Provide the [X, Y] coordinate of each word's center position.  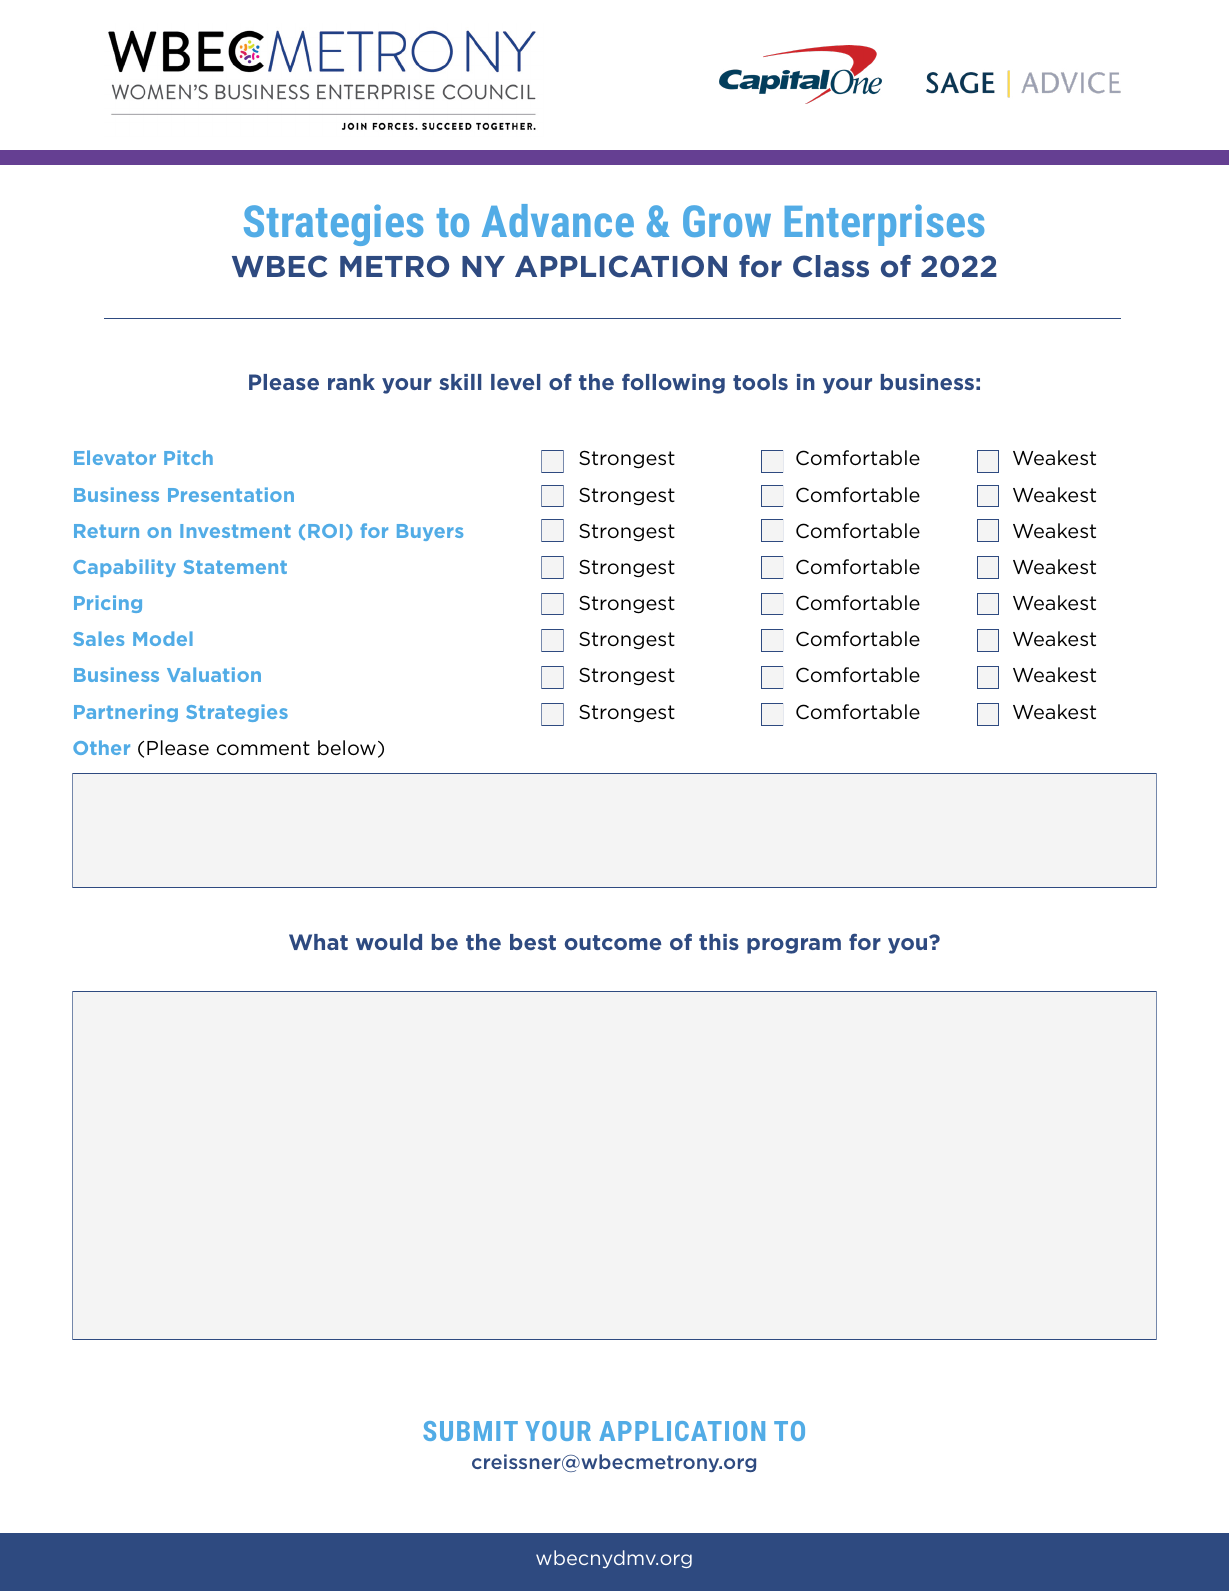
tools [760, 382]
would [389, 942]
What [318, 942]
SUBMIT [470, 1431]
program [794, 946]
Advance [558, 220]
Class [831, 266]
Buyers [430, 532]
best [533, 942]
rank [351, 382]
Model [163, 638]
